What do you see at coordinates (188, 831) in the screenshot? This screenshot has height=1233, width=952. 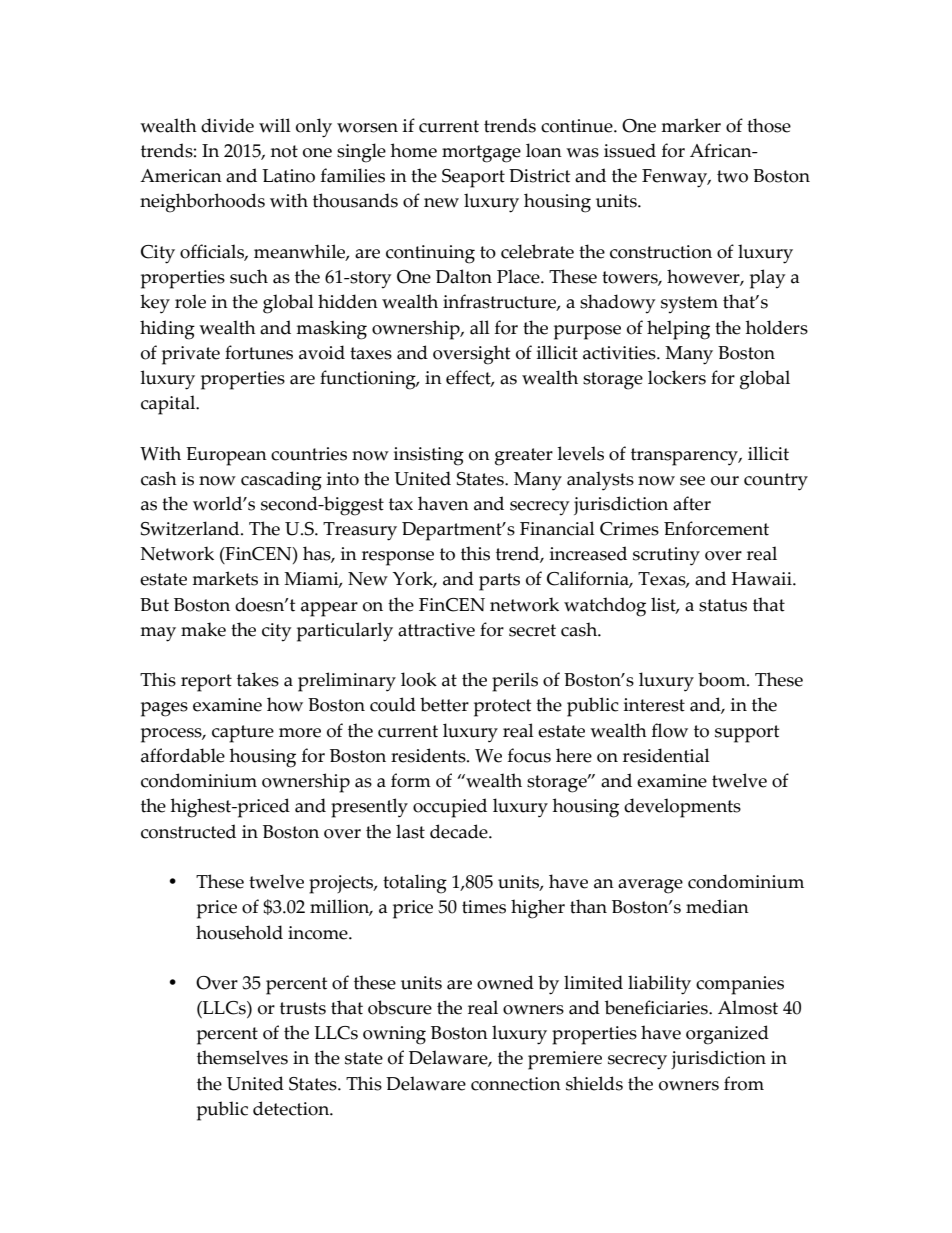 I see `constructed` at bounding box center [188, 831].
